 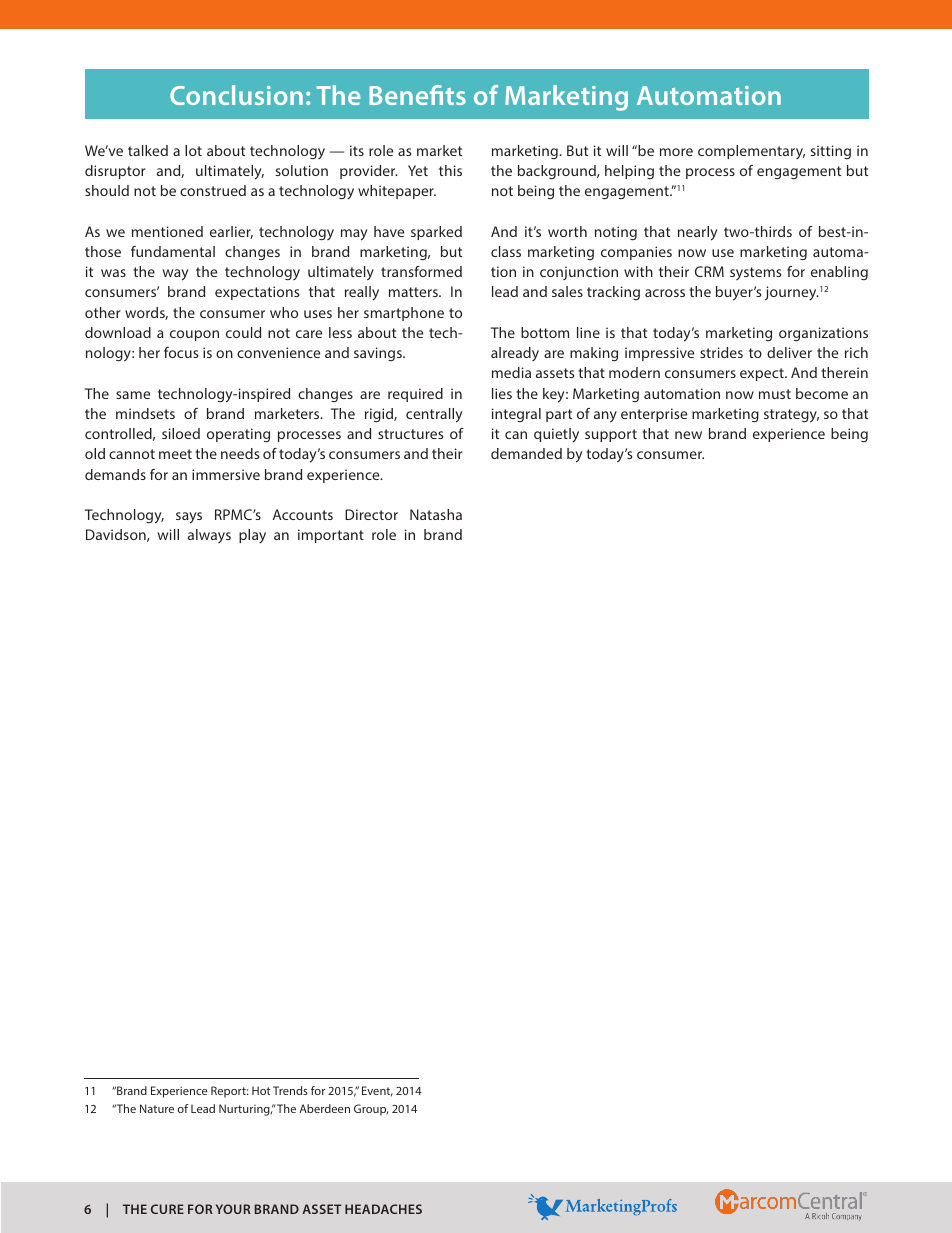 I want to click on Event, so click(x=377, y=1091).
